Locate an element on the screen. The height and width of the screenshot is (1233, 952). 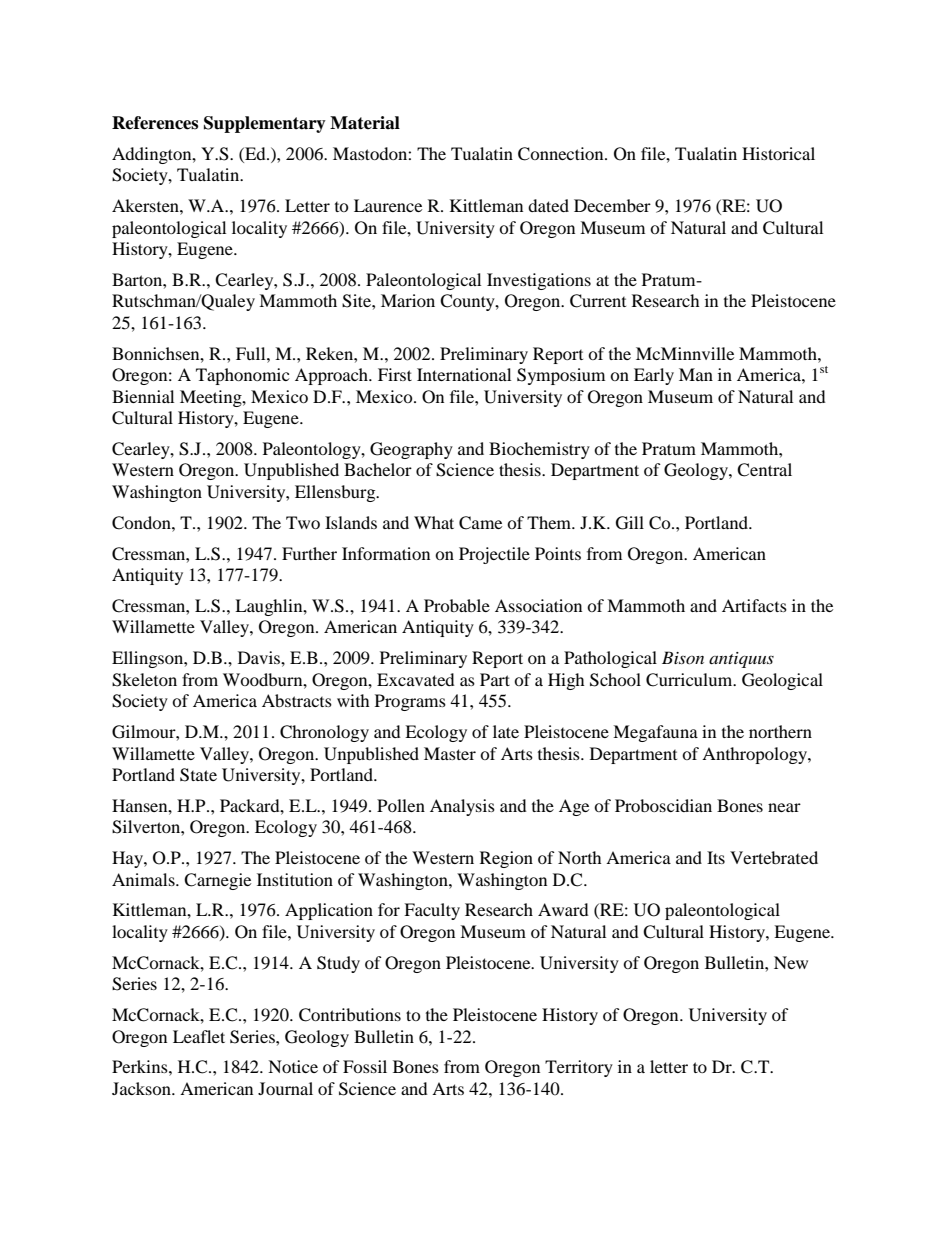
Probable is located at coordinates (457, 605).
